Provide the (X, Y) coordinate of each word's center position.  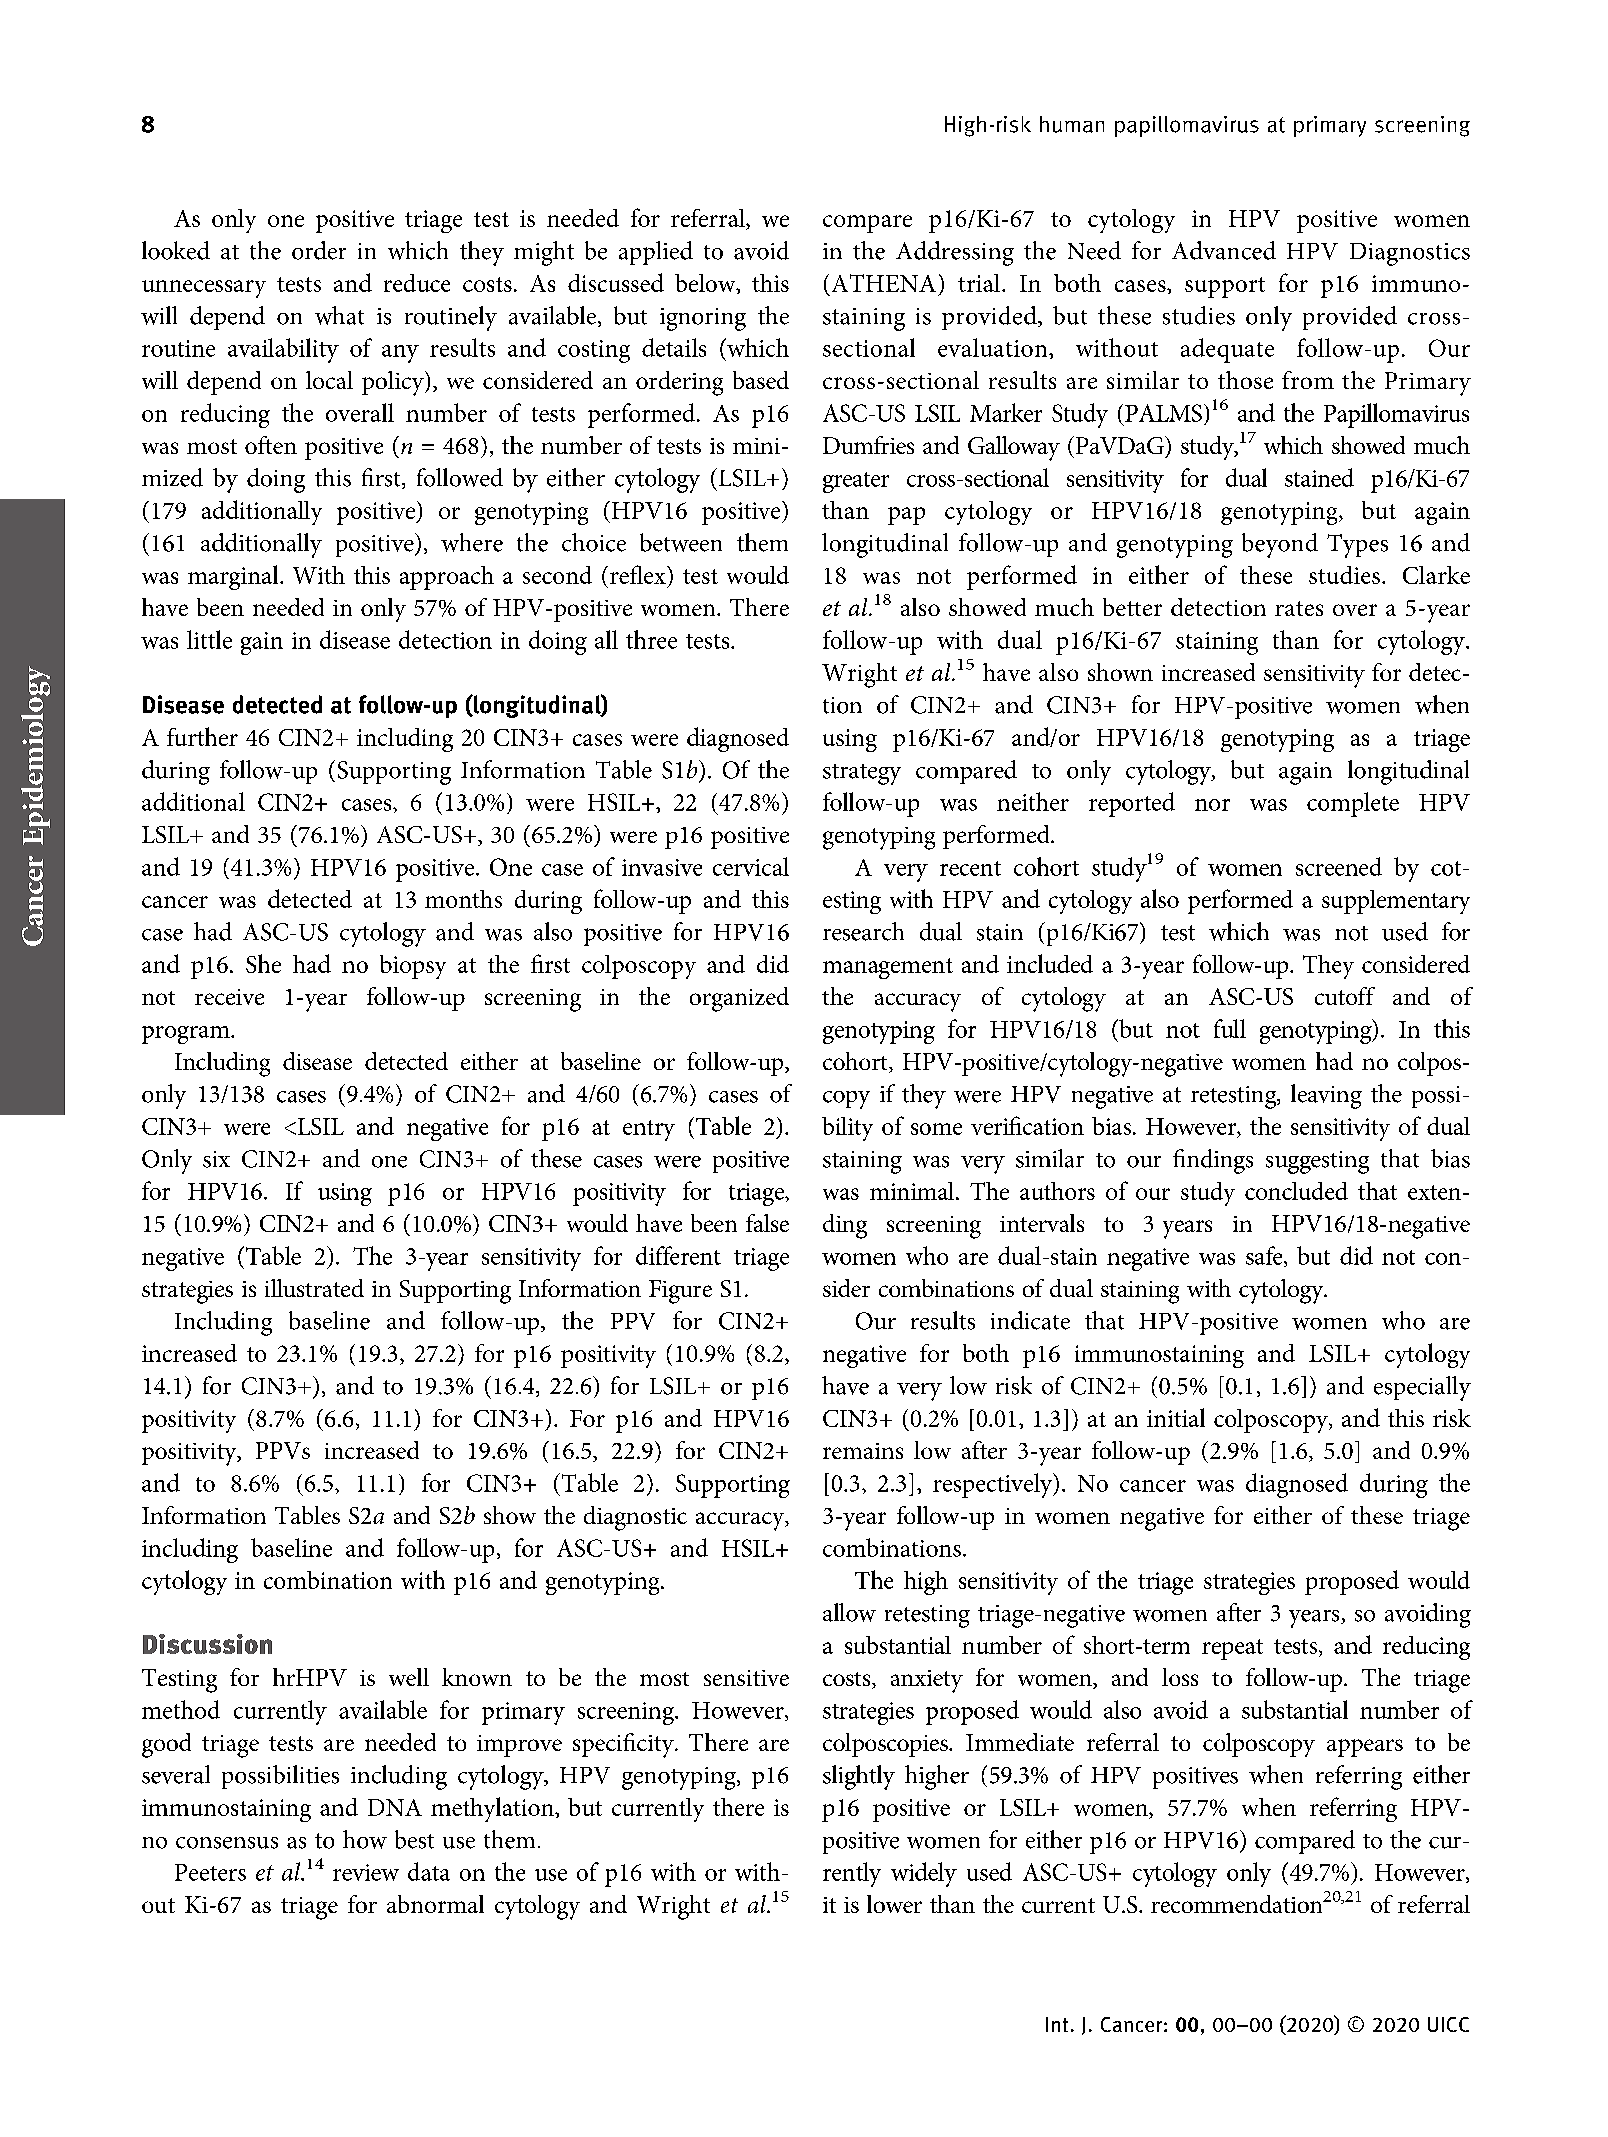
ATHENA (884, 283)
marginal (234, 577)
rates (1299, 608)
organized (739, 999)
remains (863, 1451)
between (681, 542)
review (366, 1872)
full (1230, 1028)
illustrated (314, 1288)
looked (176, 250)
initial (1176, 1417)
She (263, 963)
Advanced (1224, 250)
